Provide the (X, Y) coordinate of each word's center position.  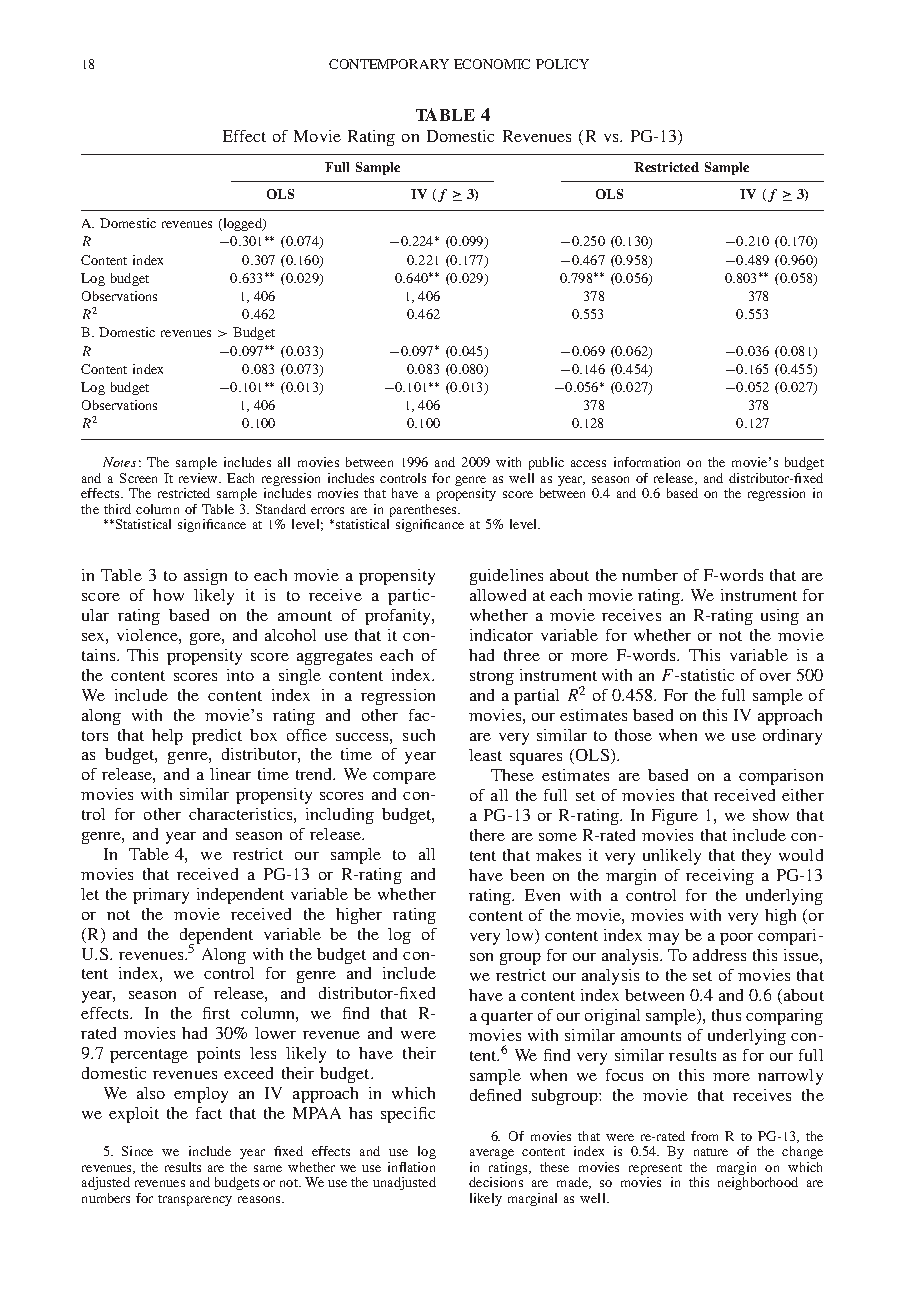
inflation (411, 1167)
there (487, 835)
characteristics (240, 814)
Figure (675, 817)
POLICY (562, 64)
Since (137, 1151)
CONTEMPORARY (389, 64)
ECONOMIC (492, 64)
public (546, 463)
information (647, 462)
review (199, 478)
